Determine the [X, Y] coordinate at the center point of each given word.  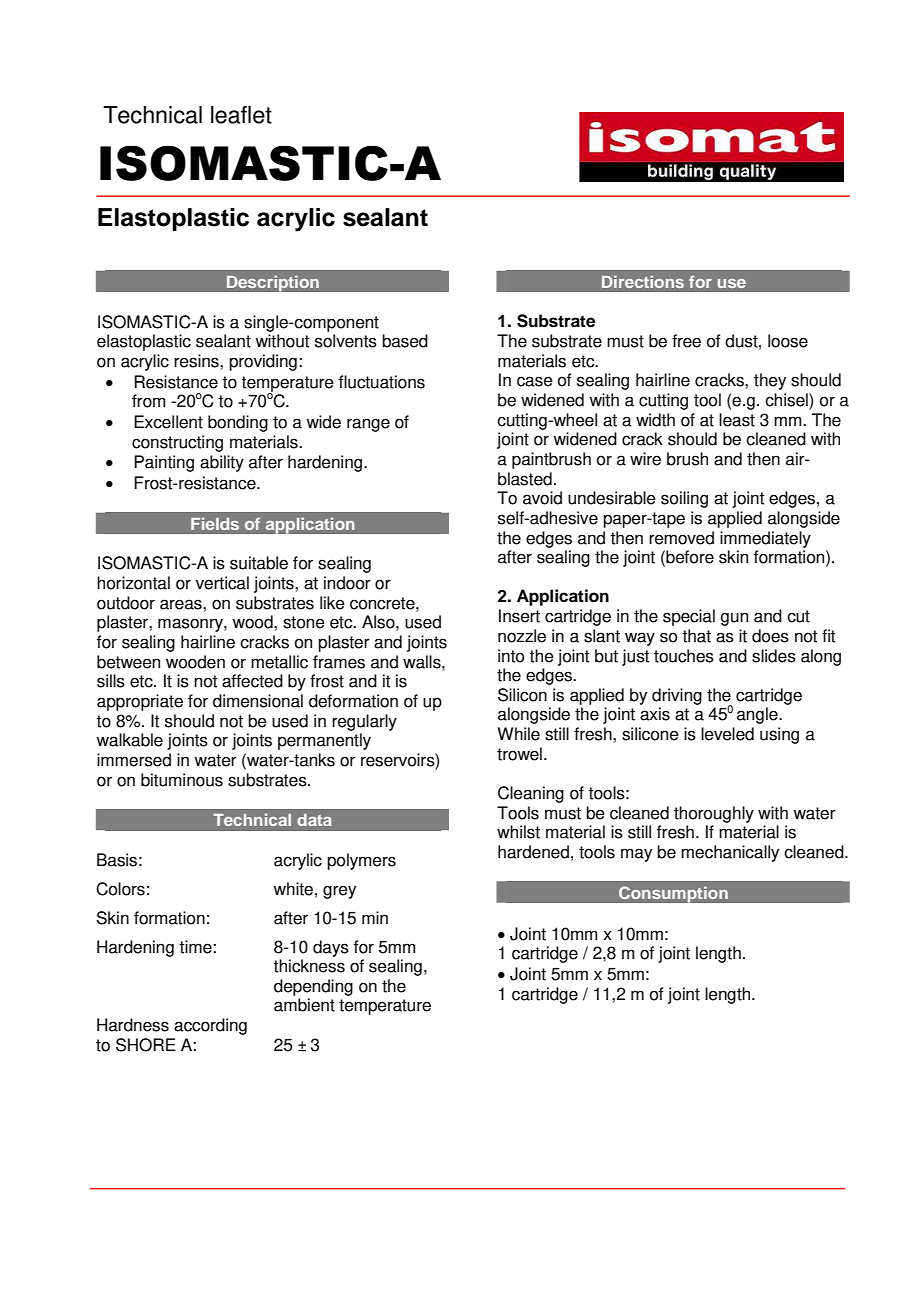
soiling [684, 499]
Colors [120, 889]
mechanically [730, 853]
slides [774, 656]
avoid [542, 498]
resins [197, 361]
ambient [304, 1005]
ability [222, 463]
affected [252, 681]
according [210, 1026]
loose [788, 341]
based [405, 341]
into [511, 656]
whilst [518, 832]
